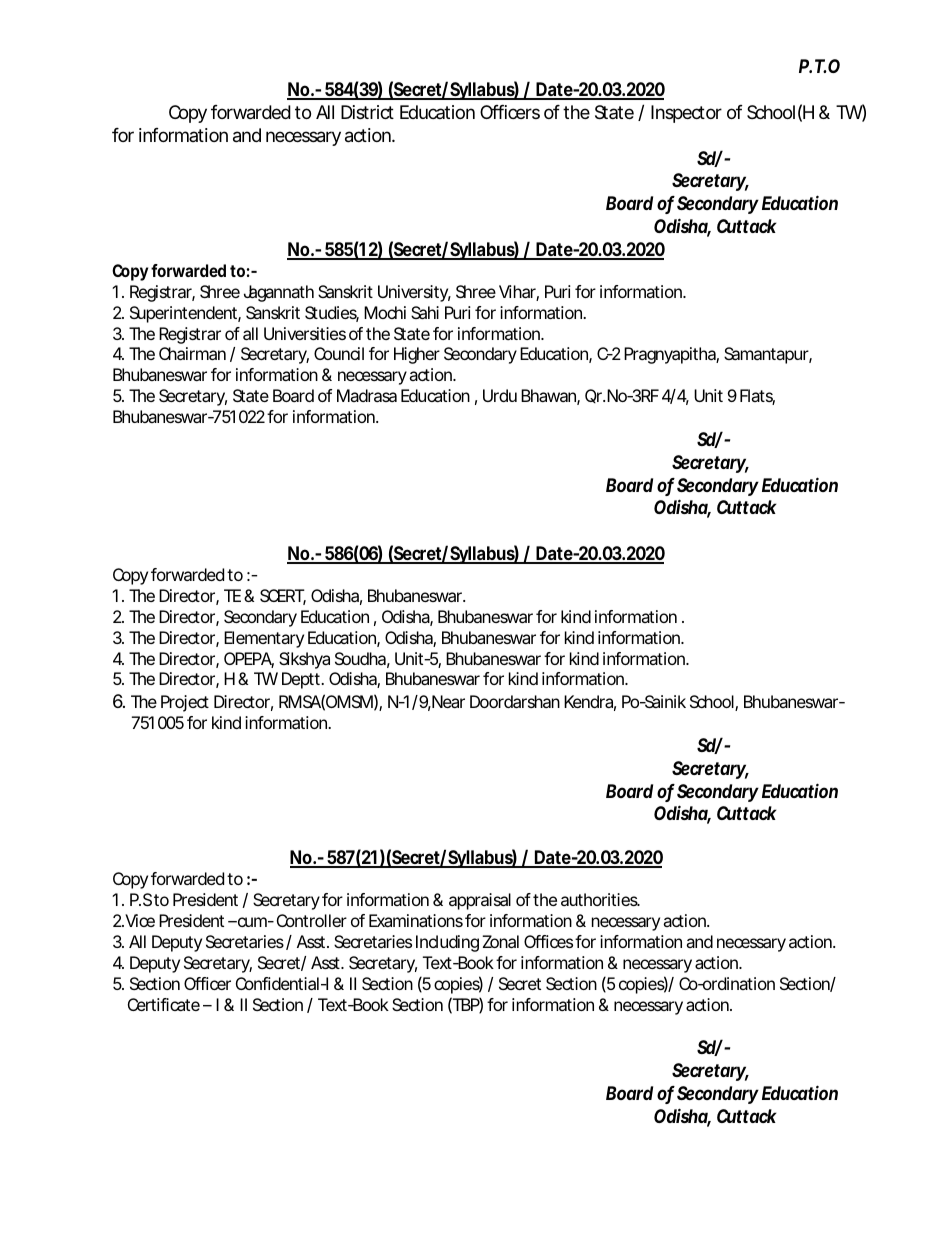 The height and width of the screenshot is (1233, 952). Describe the element at coordinates (367, 112) in the screenshot. I see `District` at that location.
